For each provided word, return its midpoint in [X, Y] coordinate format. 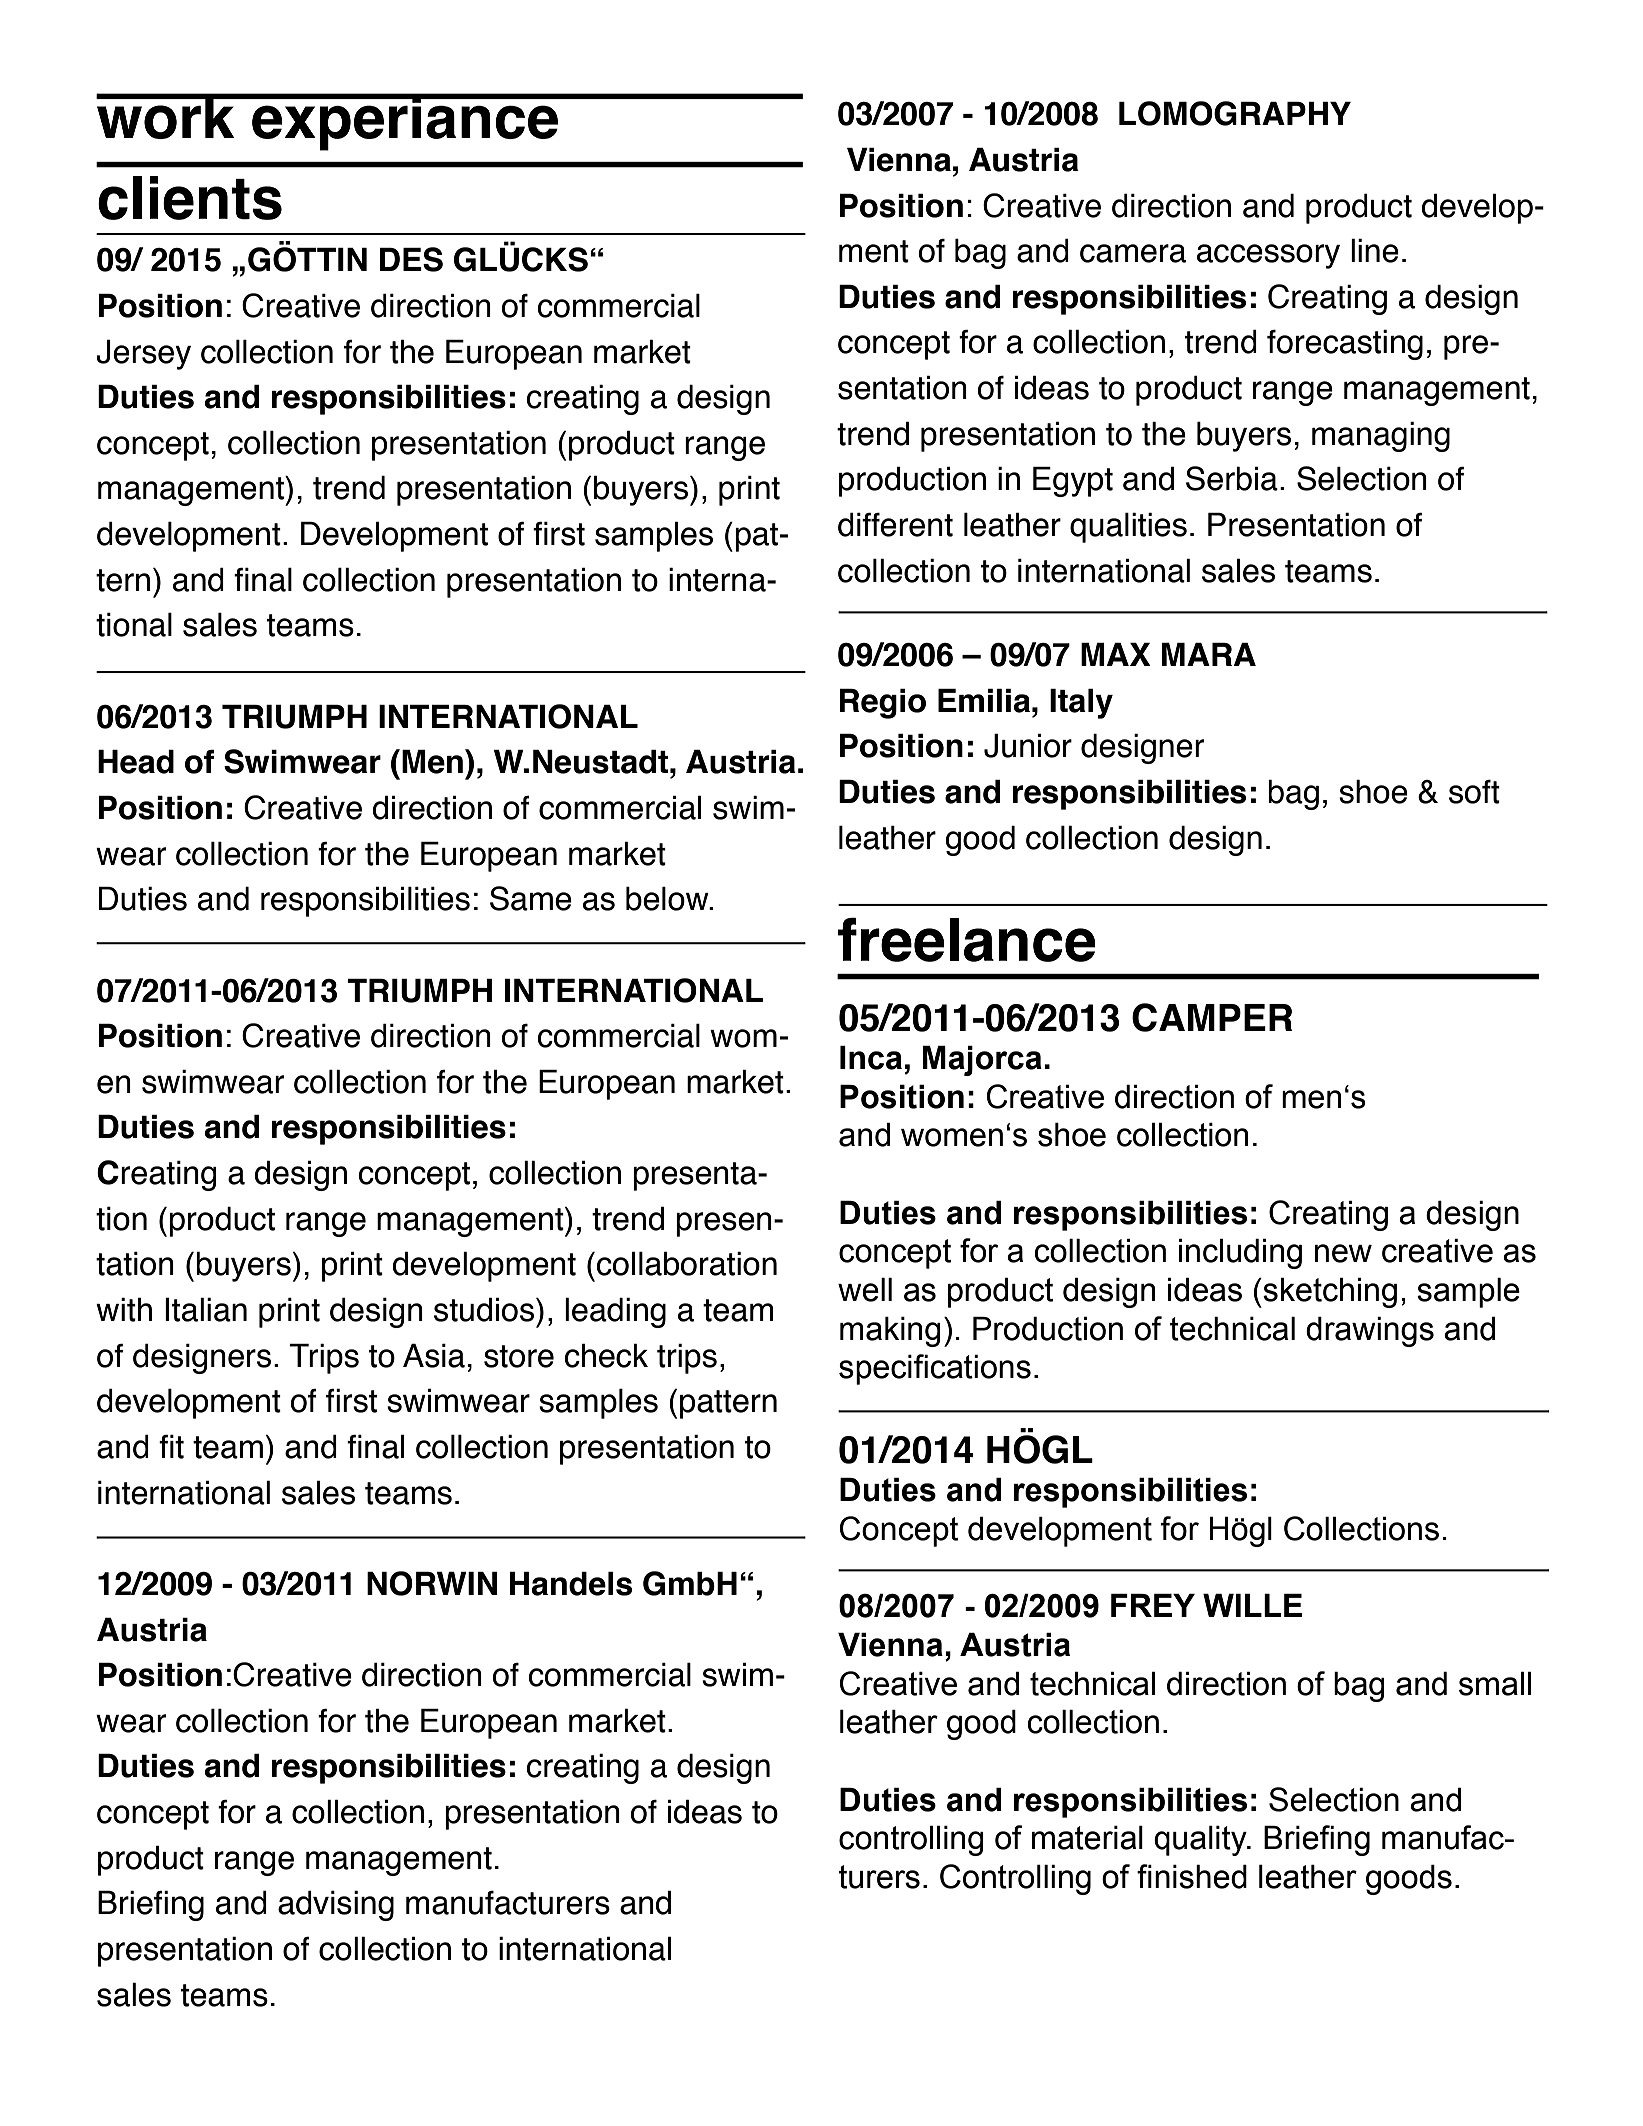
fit [171, 1447]
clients [190, 198]
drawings [1370, 1332]
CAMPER [1212, 1017]
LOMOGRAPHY [1235, 113]
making [890, 1332]
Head [136, 762]
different [895, 525]
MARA [1209, 654]
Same [531, 898]
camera [1133, 253]
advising [336, 1906]
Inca [871, 1058]
